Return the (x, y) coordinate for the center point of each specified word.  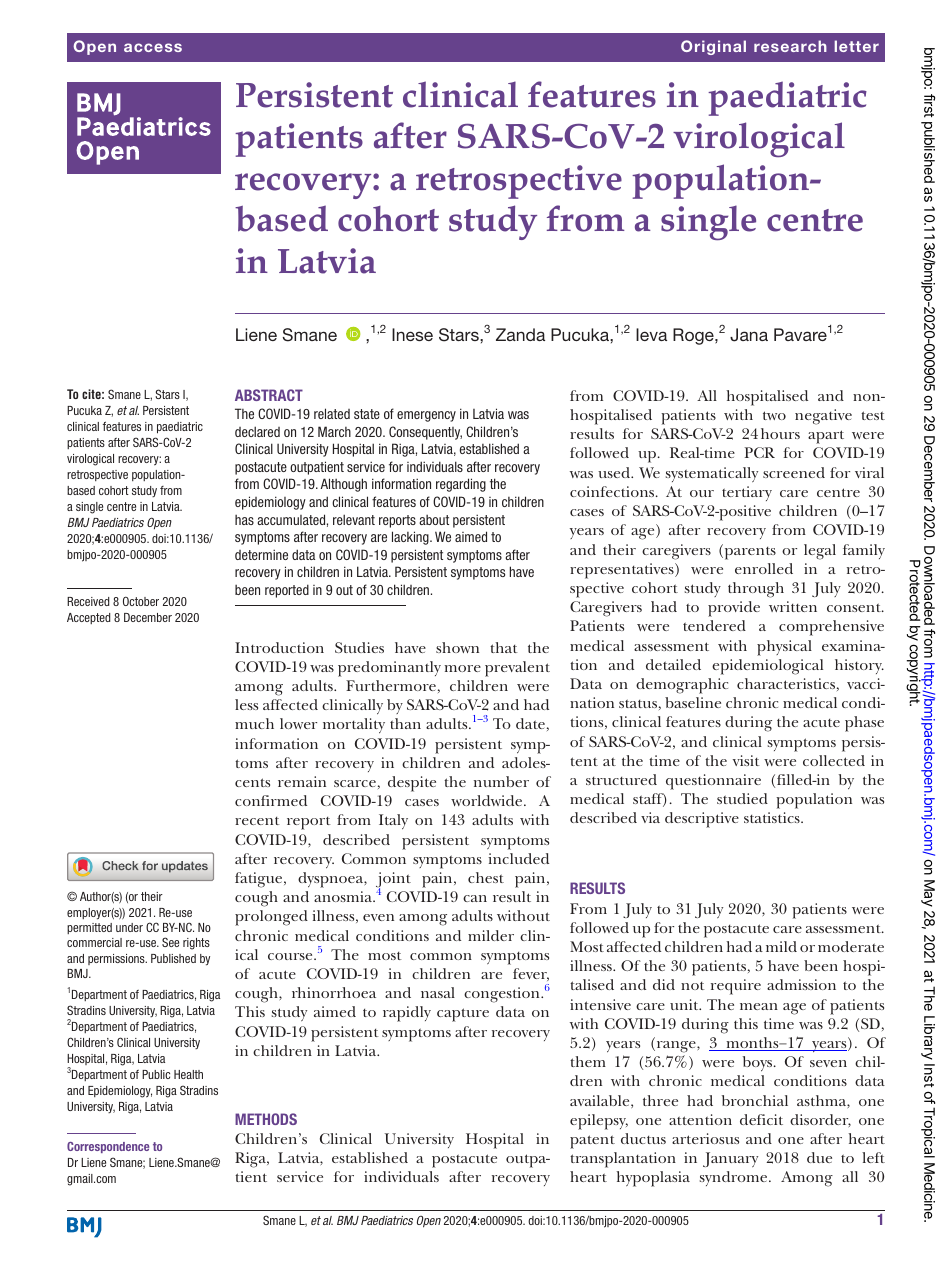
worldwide (488, 800)
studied (742, 798)
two (774, 415)
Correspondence (108, 1147)
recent (257, 821)
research (790, 46)
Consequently (425, 433)
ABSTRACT (269, 395)
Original (713, 47)
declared (257, 431)
